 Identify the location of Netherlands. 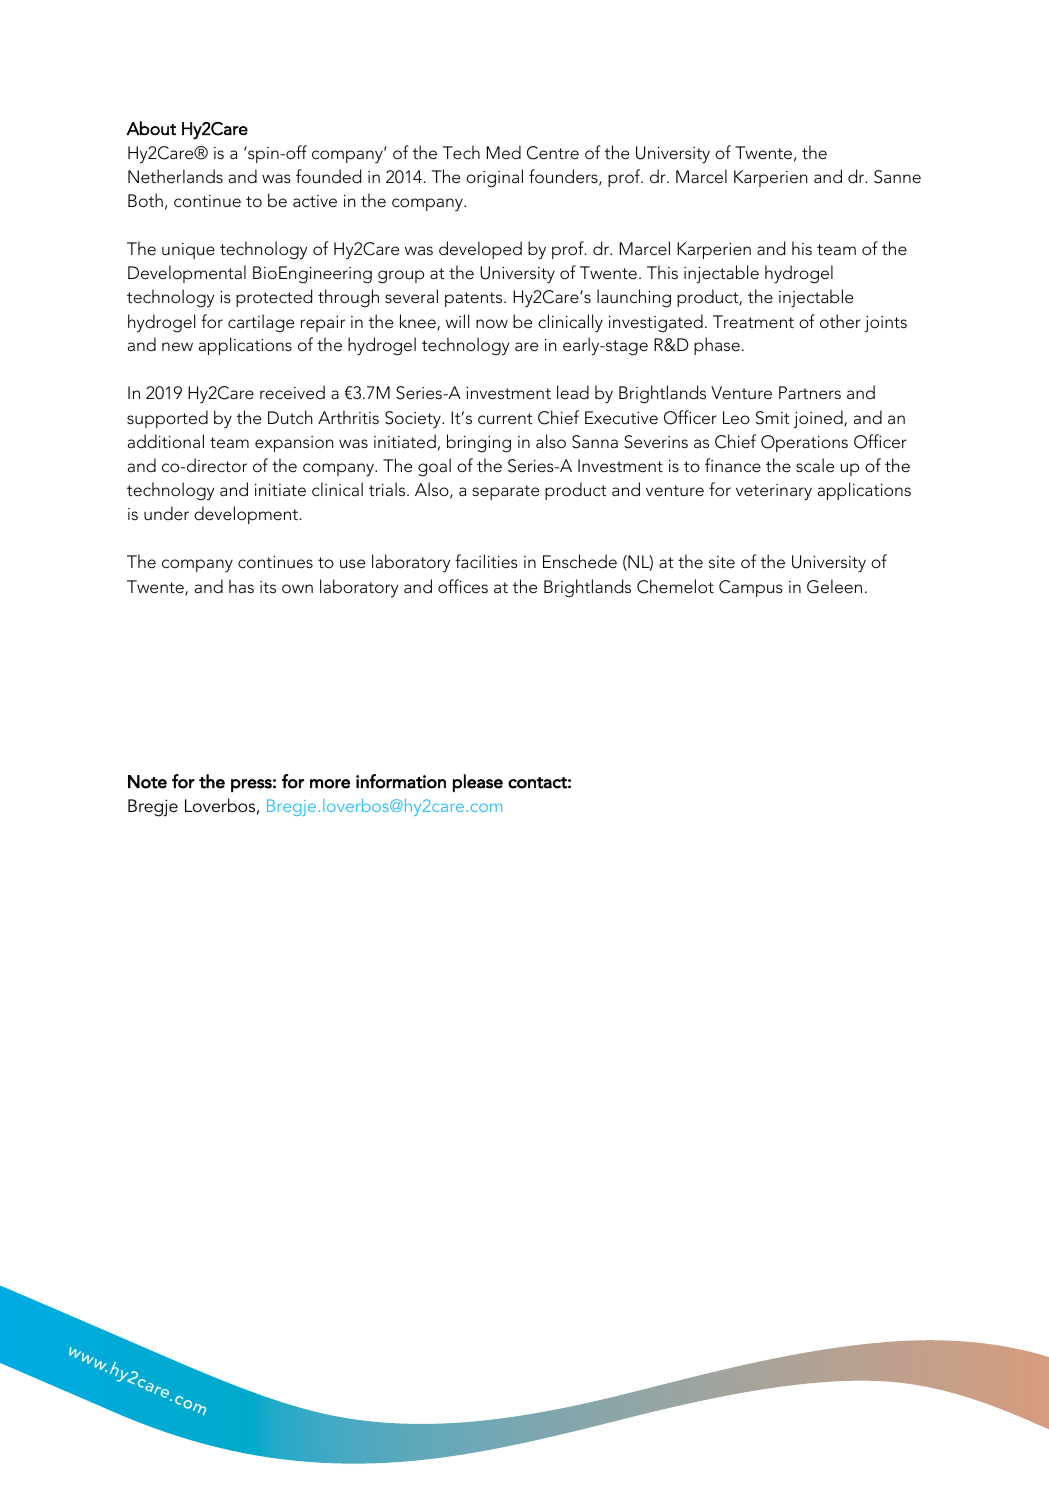
(175, 176).
